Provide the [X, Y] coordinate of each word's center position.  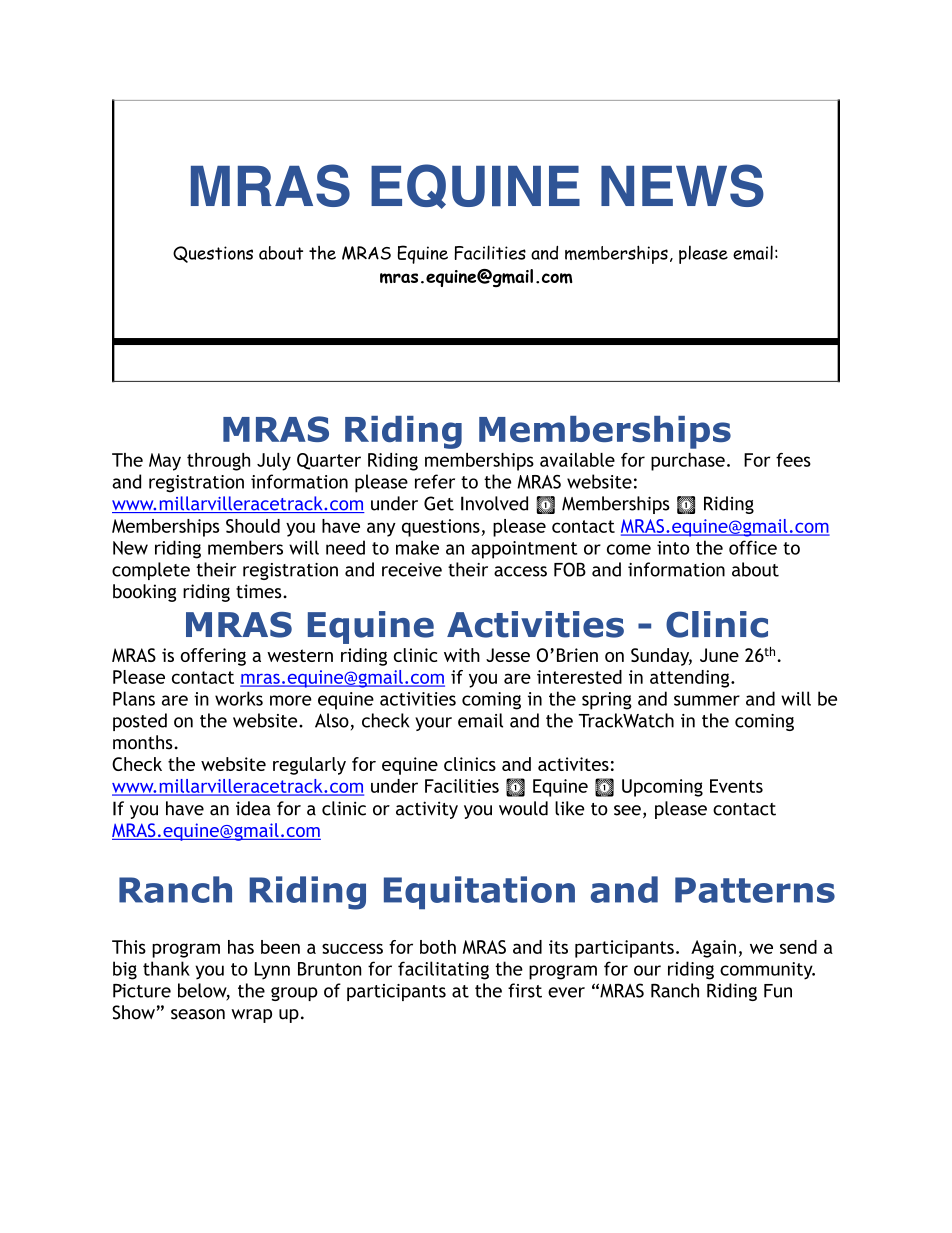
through [218, 462]
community [767, 971]
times [260, 591]
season [198, 1014]
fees [793, 460]
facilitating [443, 970]
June [719, 655]
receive [412, 570]
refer [435, 481]
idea [253, 808]
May [165, 462]
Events [736, 786]
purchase [688, 462]
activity [427, 810]
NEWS [682, 185]
